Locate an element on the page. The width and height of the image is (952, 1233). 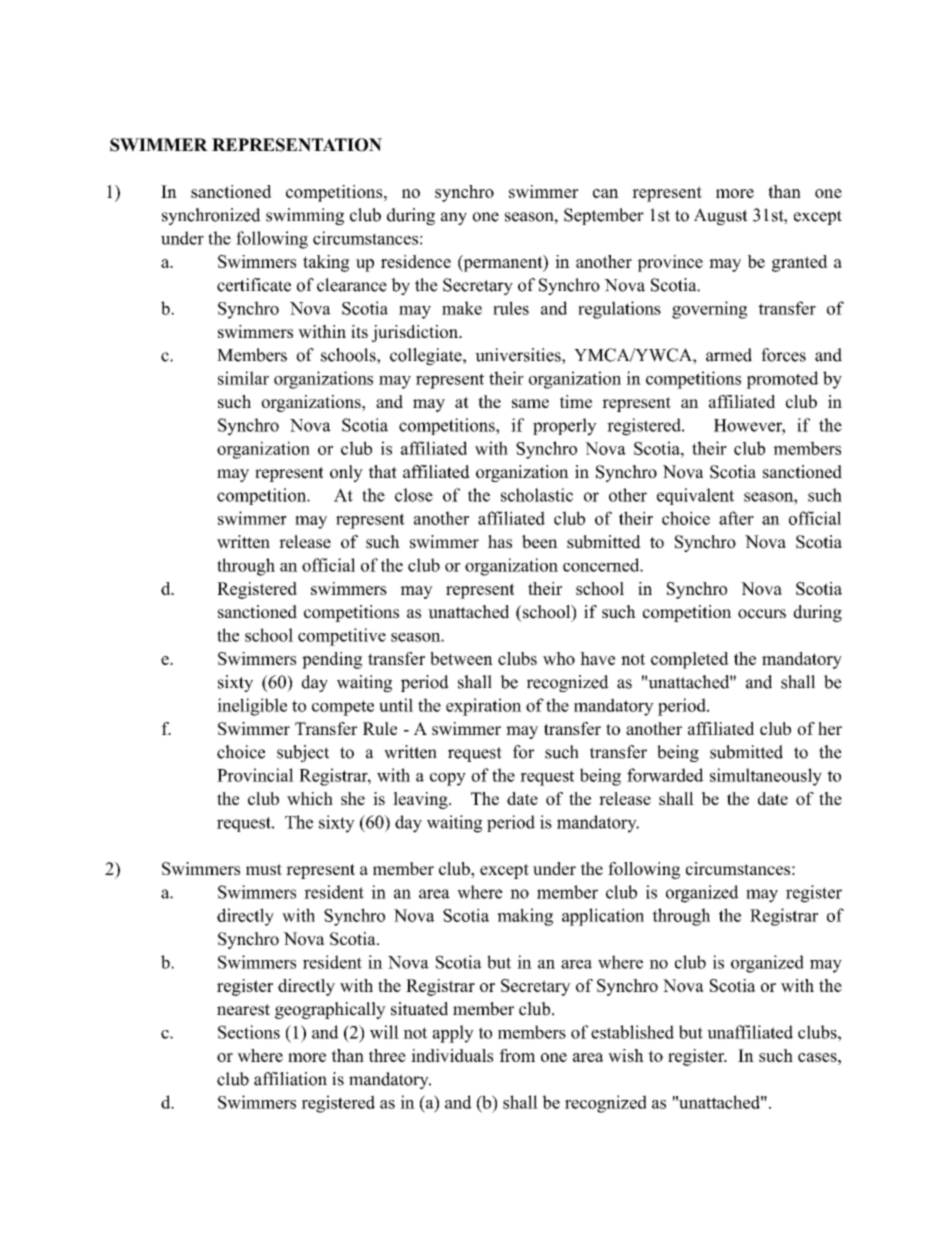
established is located at coordinates (632, 1032).
